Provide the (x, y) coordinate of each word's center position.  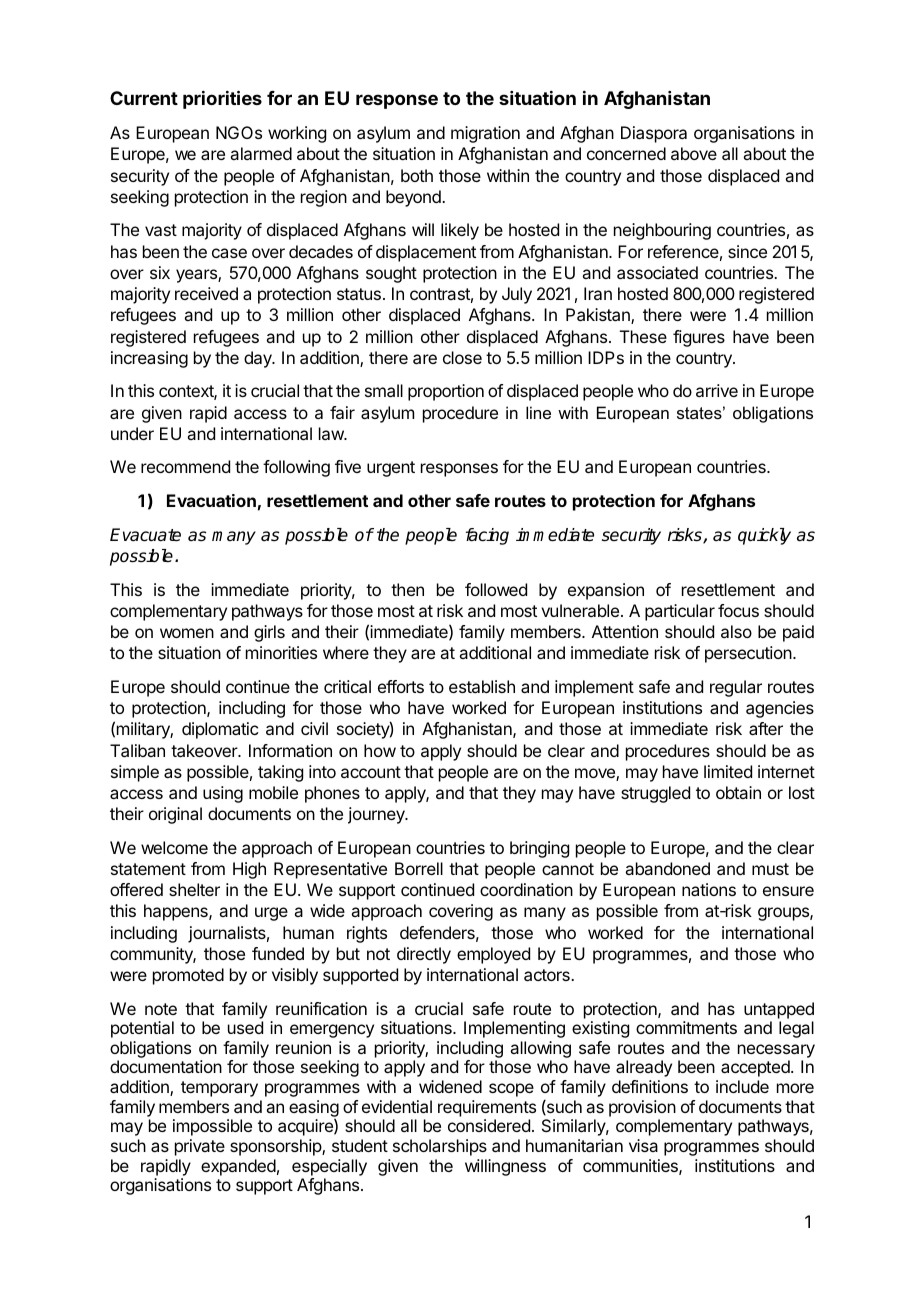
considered (489, 1125)
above (694, 153)
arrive (717, 390)
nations (709, 889)
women (187, 633)
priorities (222, 99)
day (259, 359)
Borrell (419, 868)
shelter (194, 889)
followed (496, 589)
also (736, 631)
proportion (446, 392)
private (200, 1147)
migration (485, 134)
